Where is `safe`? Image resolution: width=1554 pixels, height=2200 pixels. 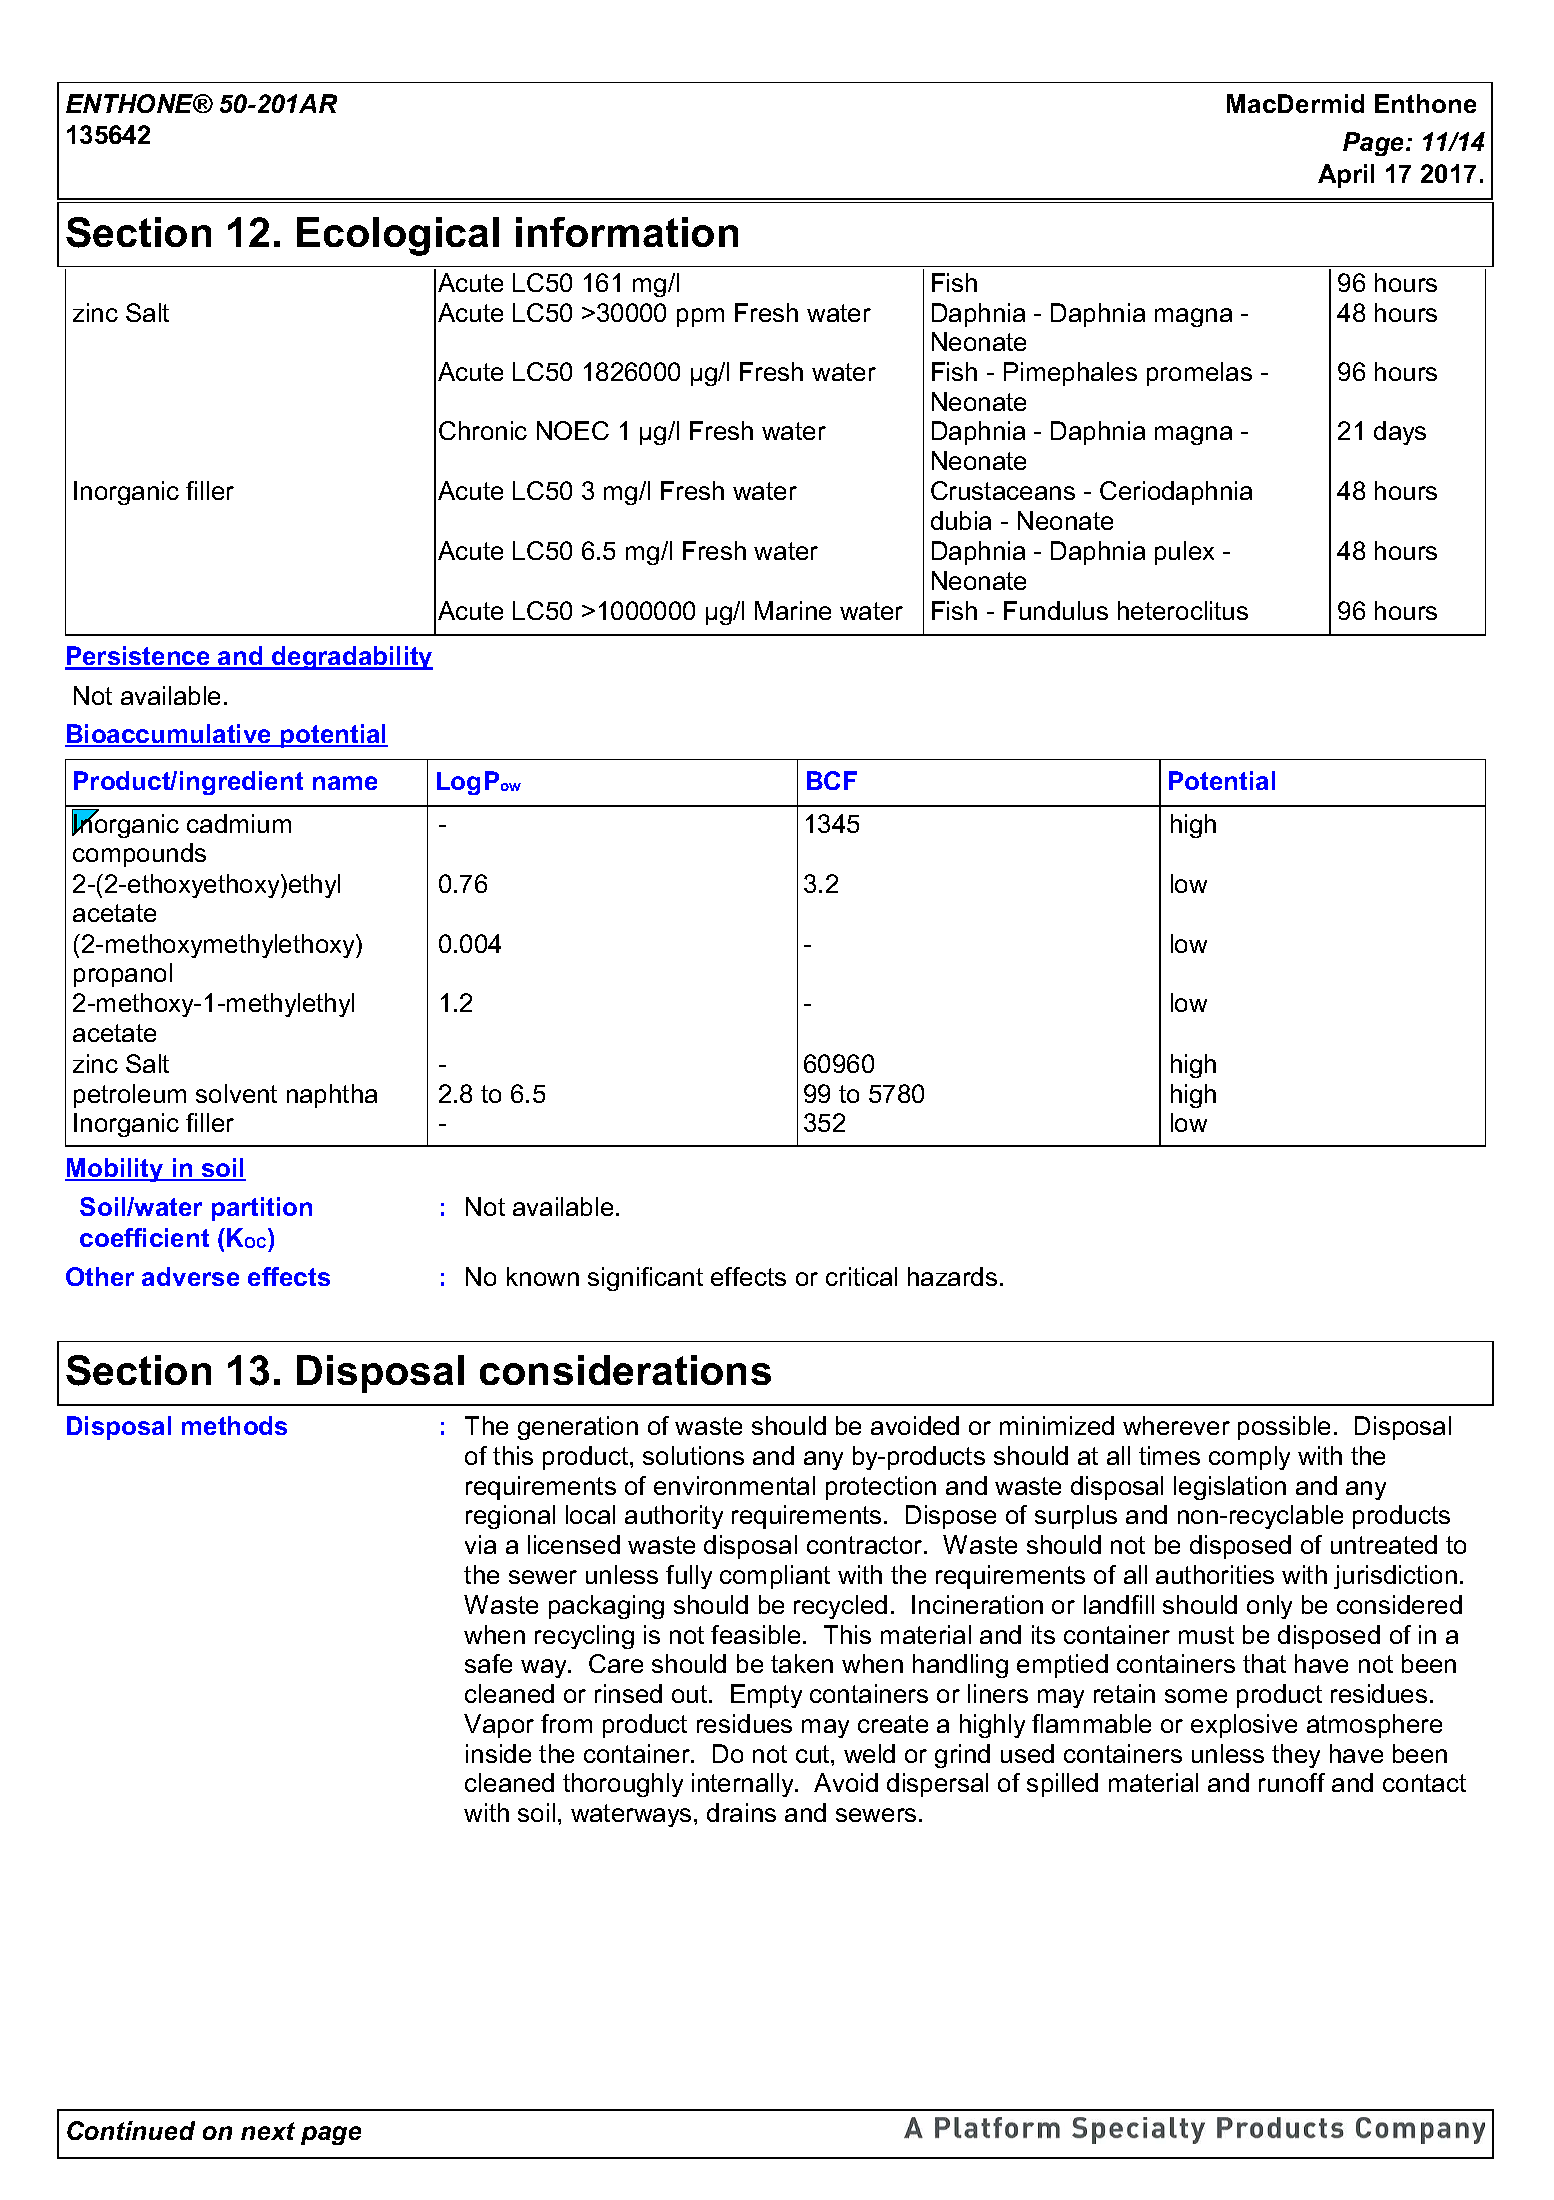 safe is located at coordinates (488, 1663).
